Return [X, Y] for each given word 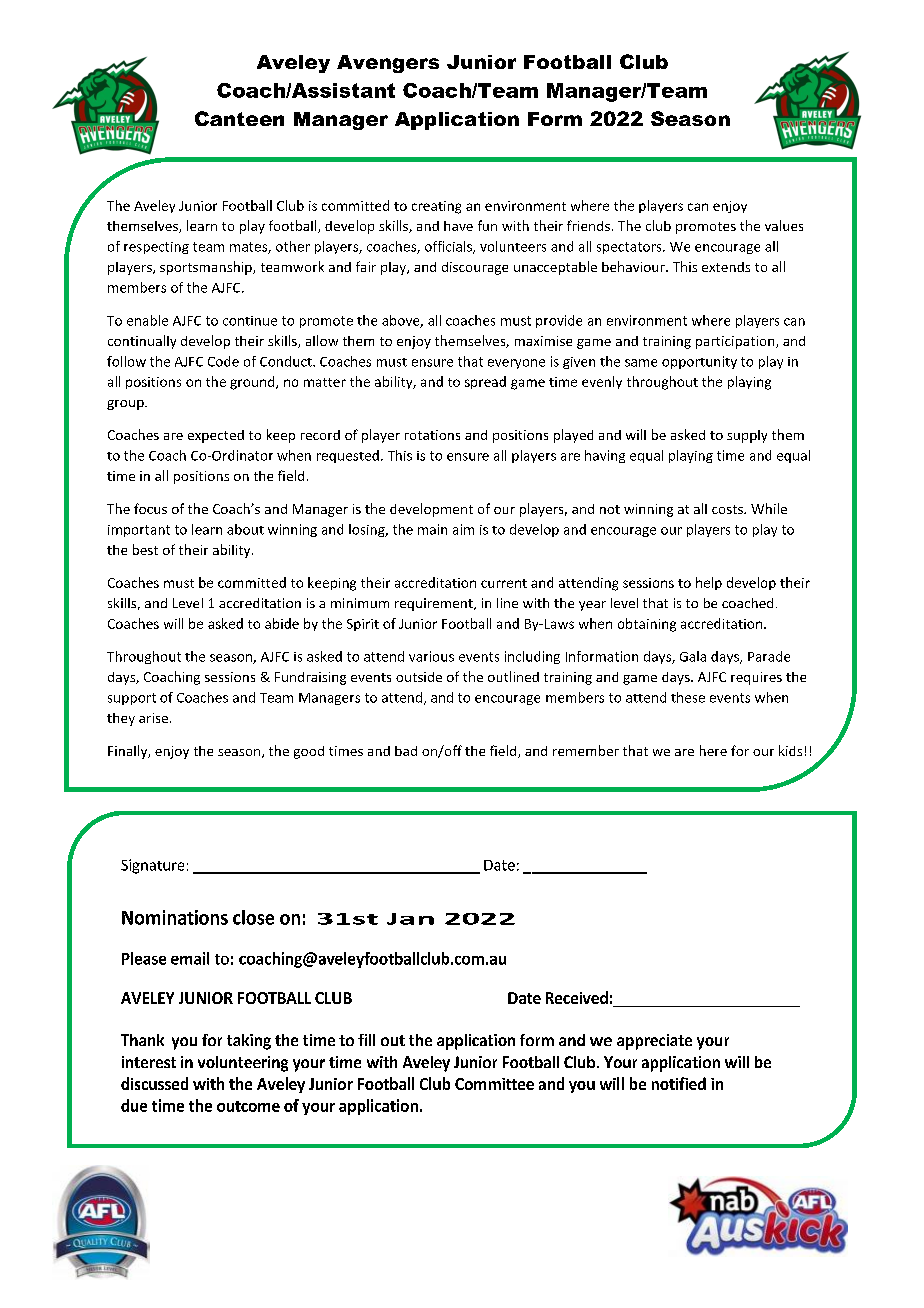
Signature [152, 866]
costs [728, 509]
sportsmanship [207, 268]
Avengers [388, 64]
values [784, 225]
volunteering [243, 1064]
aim [463, 529]
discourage [475, 268]
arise [153, 718]
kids [790, 750]
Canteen [239, 118]
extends [726, 267]
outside [419, 677]
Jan [410, 919]
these [688, 697]
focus [150, 508]
